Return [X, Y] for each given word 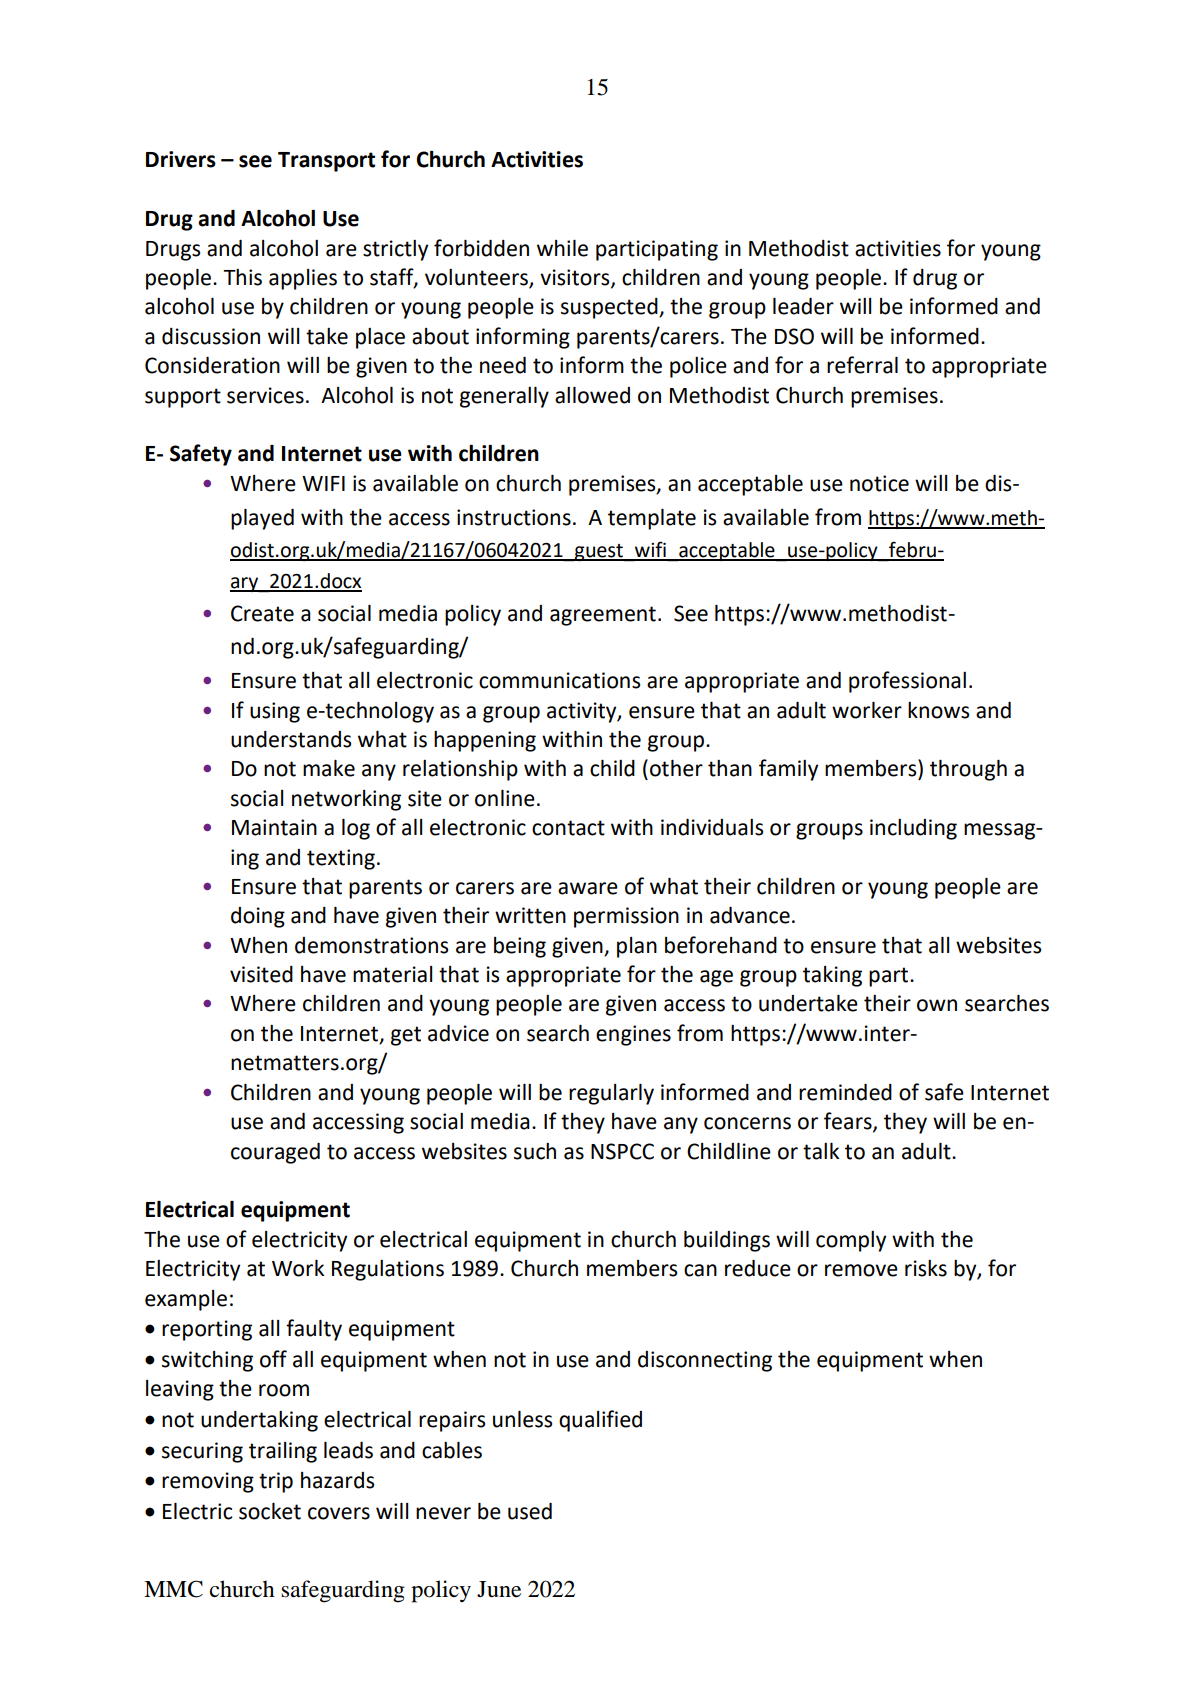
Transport [326, 162]
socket [270, 1511]
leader [803, 306]
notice [879, 483]
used [530, 1511]
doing [258, 917]
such [535, 1151]
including [913, 829]
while [562, 248]
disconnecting [705, 1361]
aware [588, 888]
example [186, 1300]
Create [262, 613]
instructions [514, 517]
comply [851, 1241]
